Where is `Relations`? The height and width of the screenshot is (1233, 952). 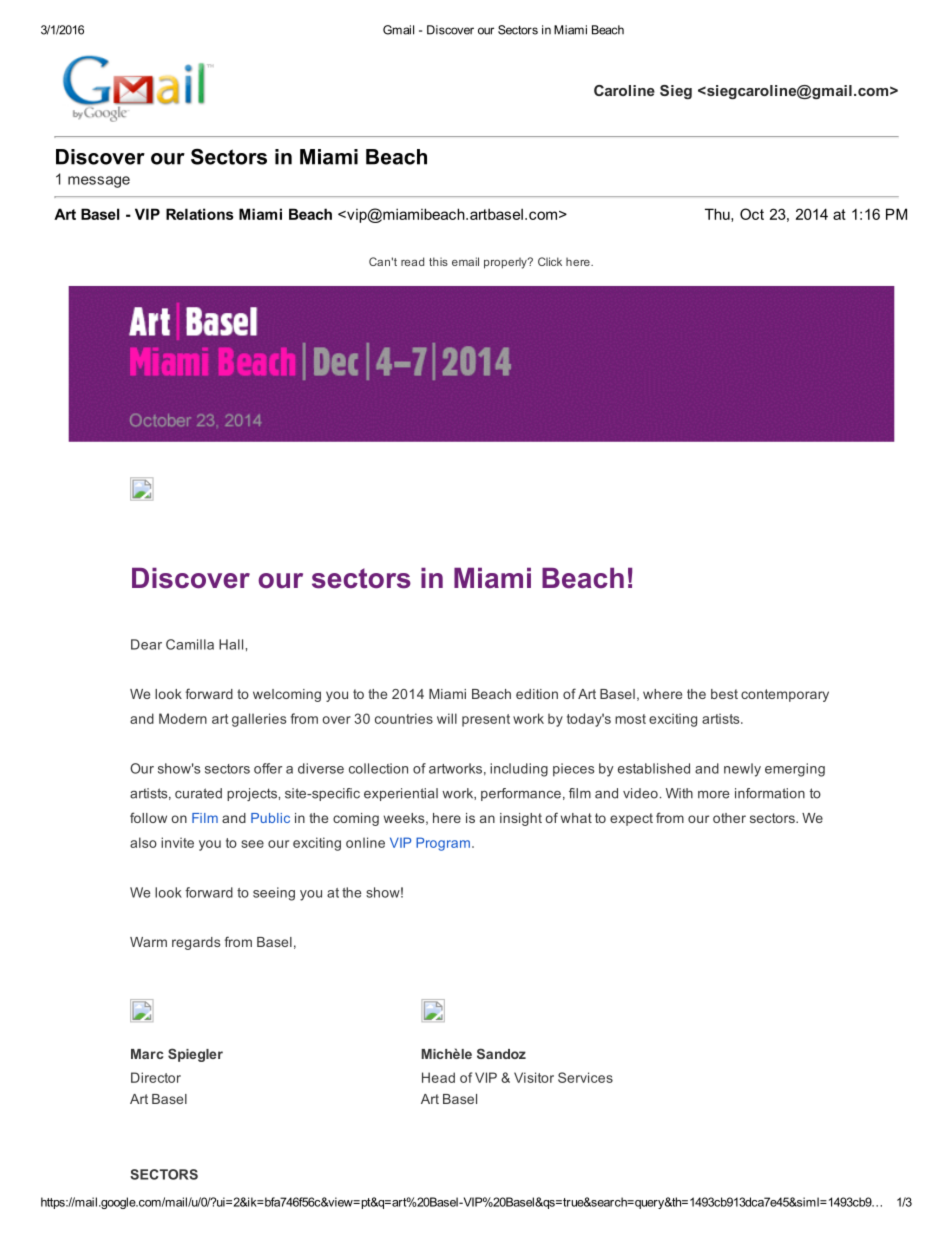
Relations is located at coordinates (200, 214).
